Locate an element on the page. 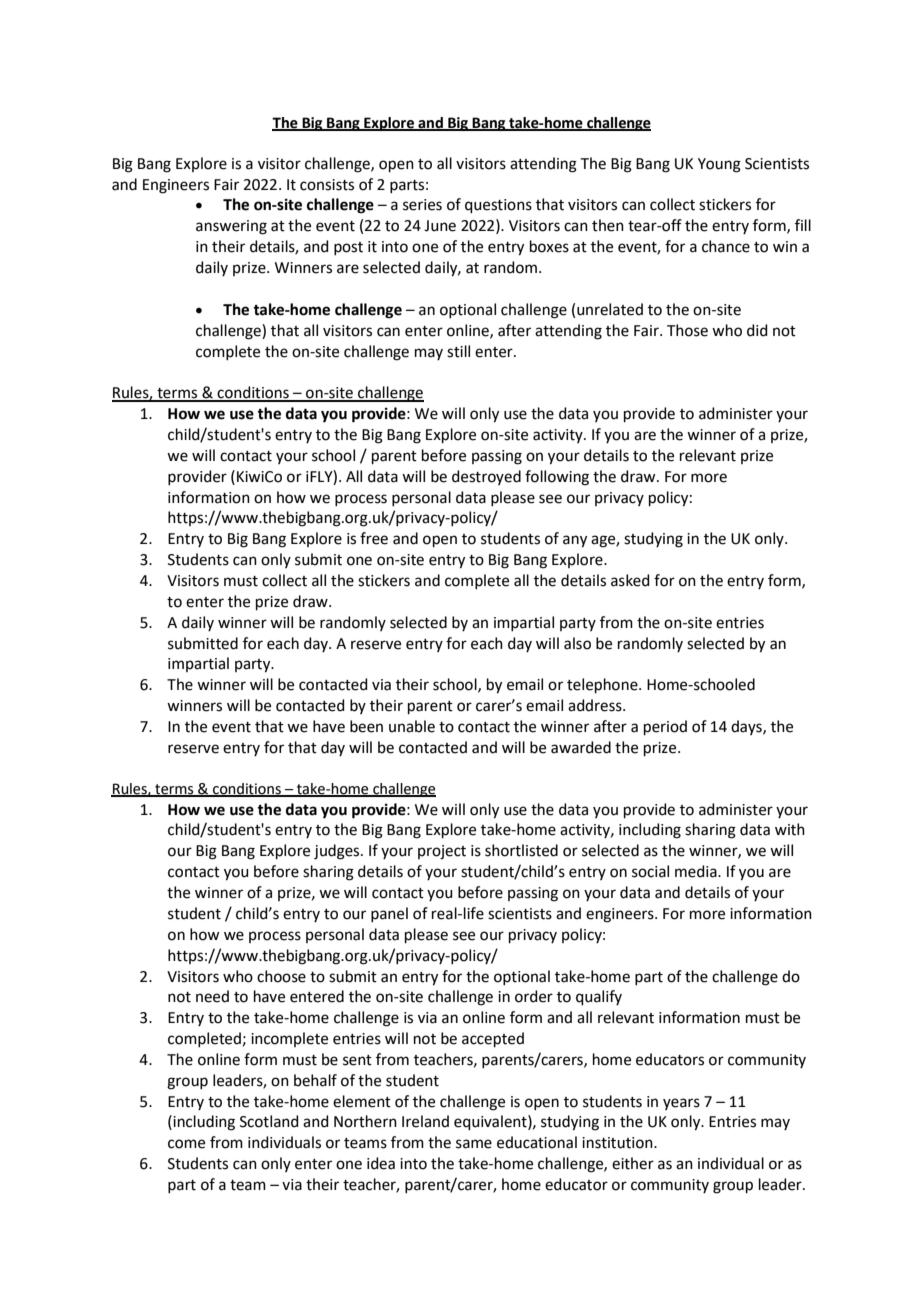  free is located at coordinates (374, 538).
